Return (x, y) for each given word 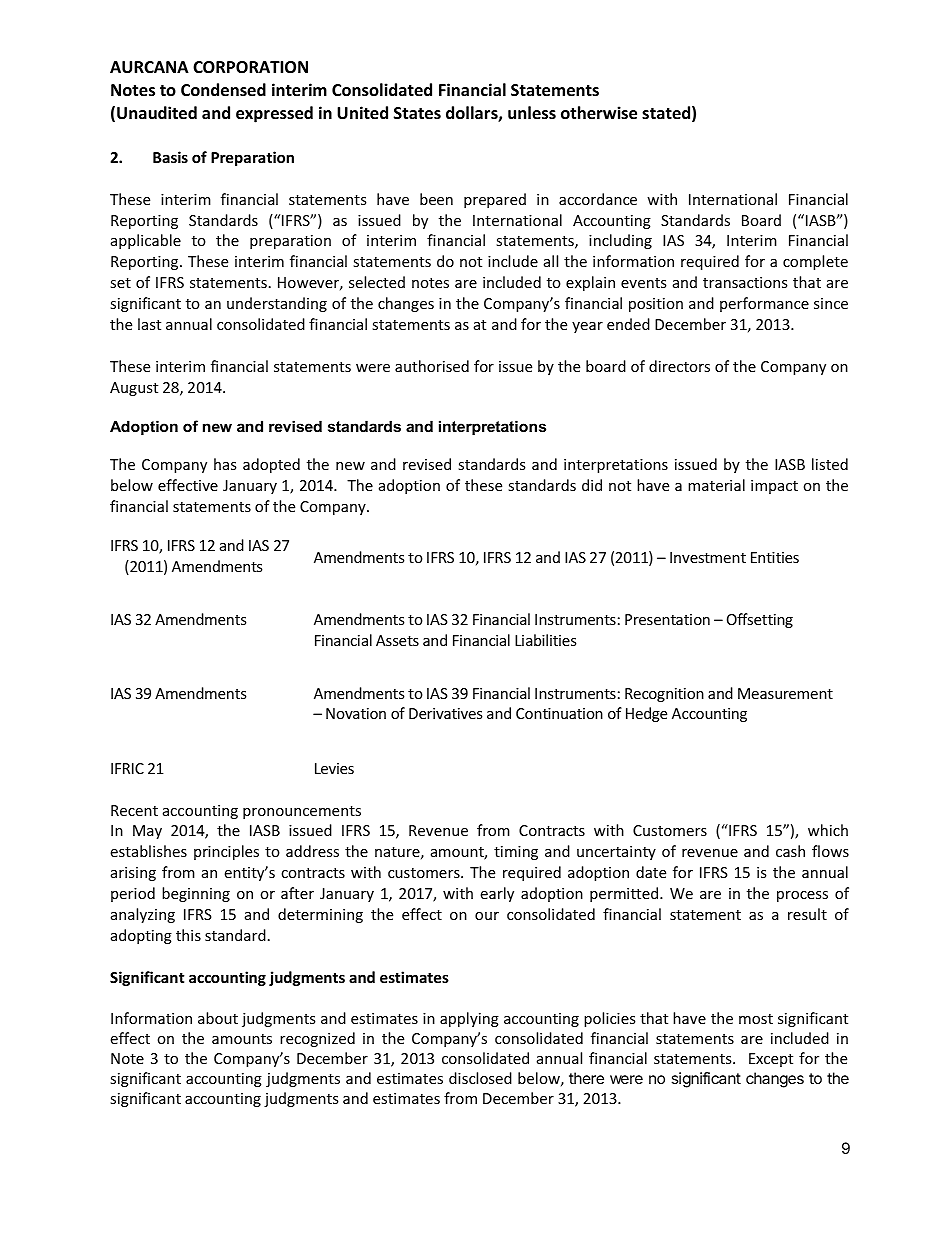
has (225, 464)
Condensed (223, 90)
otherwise (599, 113)
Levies (334, 768)
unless (532, 113)
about (218, 1018)
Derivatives (445, 713)
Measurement (785, 693)
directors (679, 366)
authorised (432, 366)
